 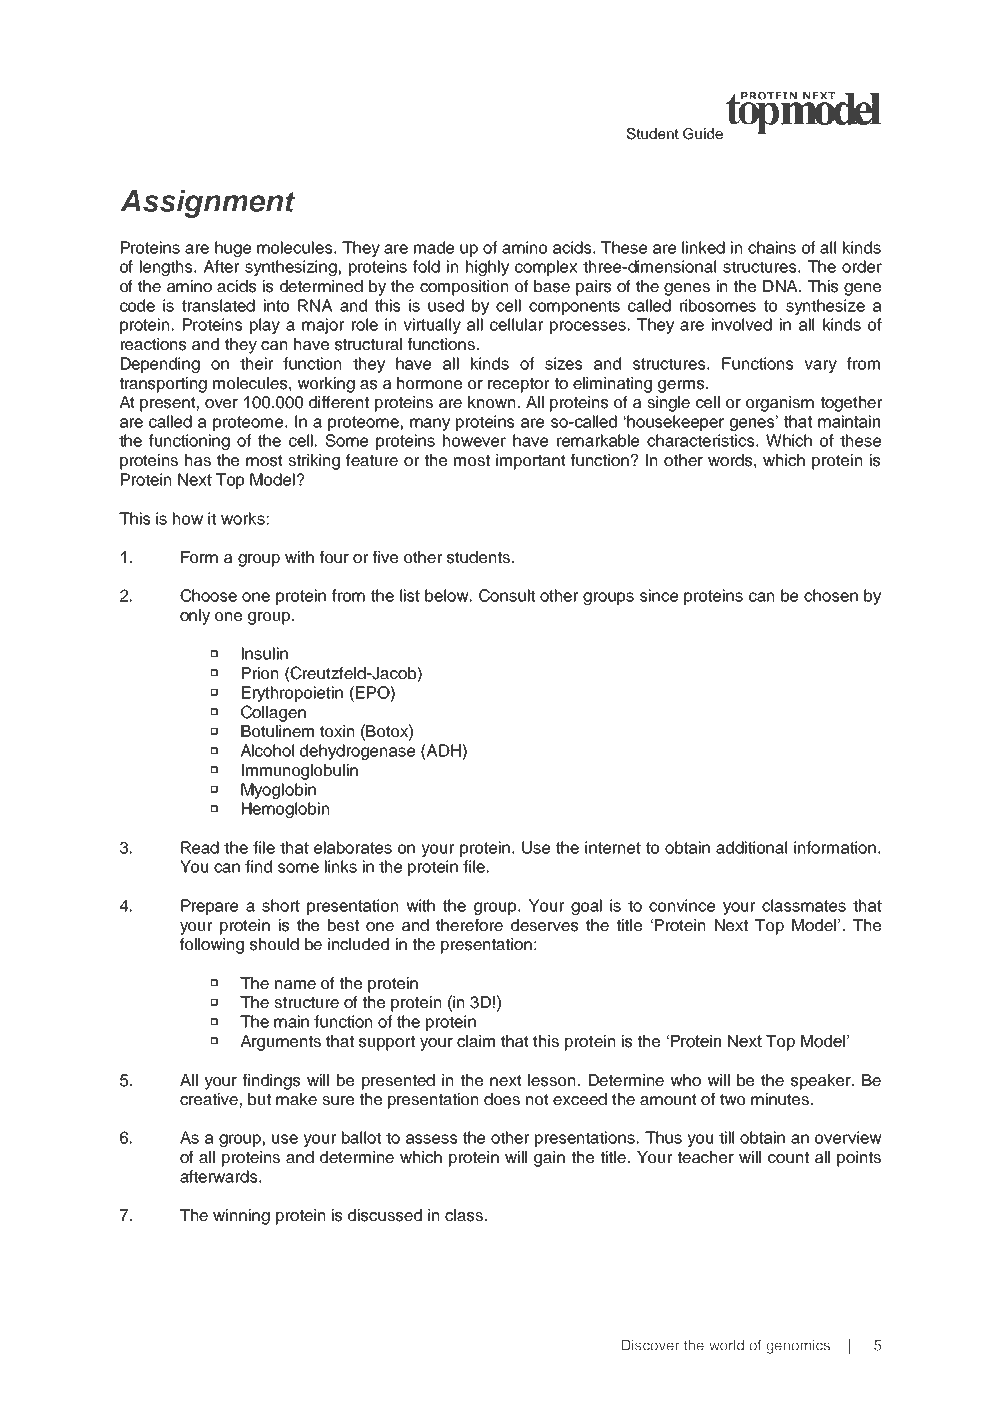 I want to click on chosen, so click(x=831, y=595).
